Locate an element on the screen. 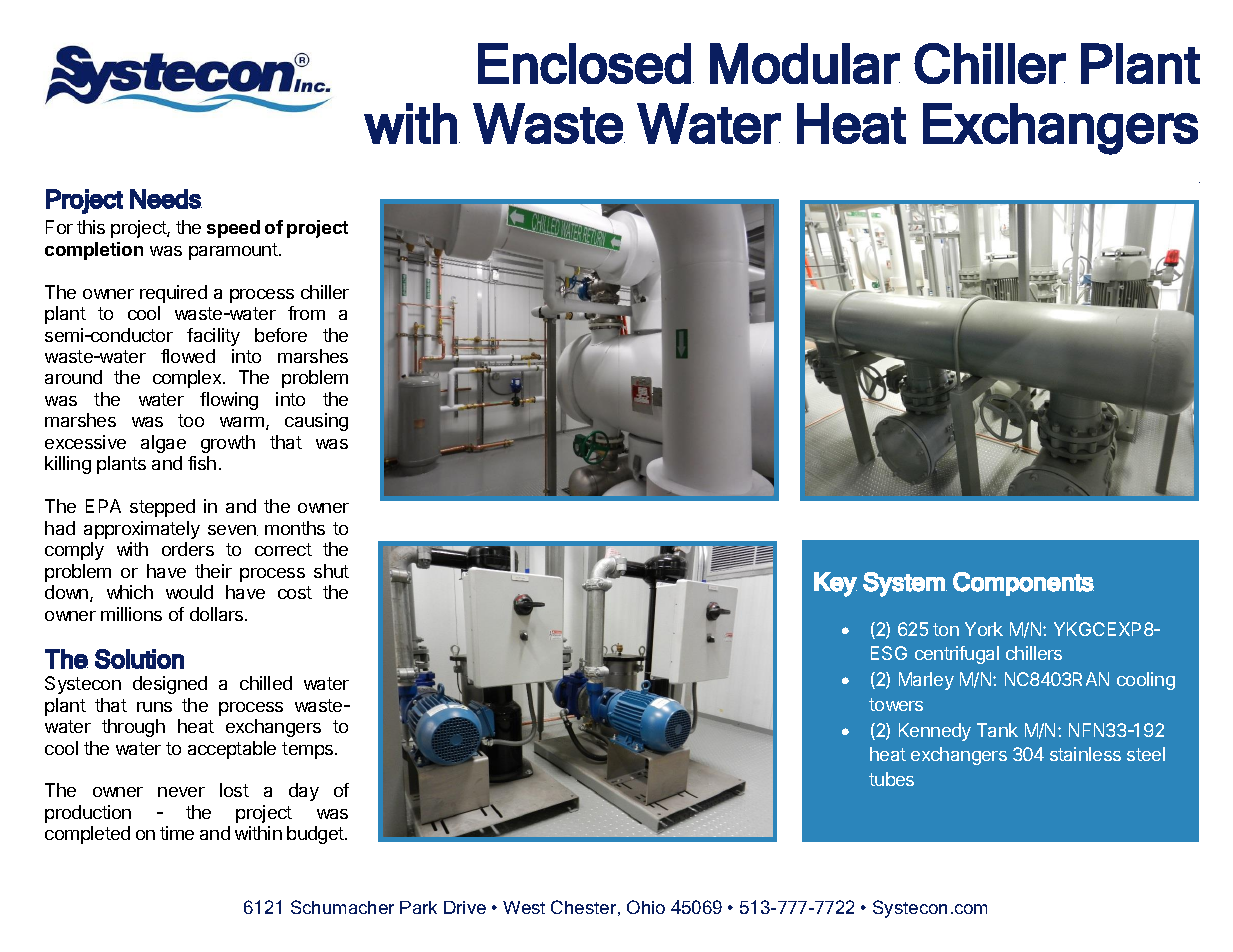  paramount is located at coordinates (234, 251).
